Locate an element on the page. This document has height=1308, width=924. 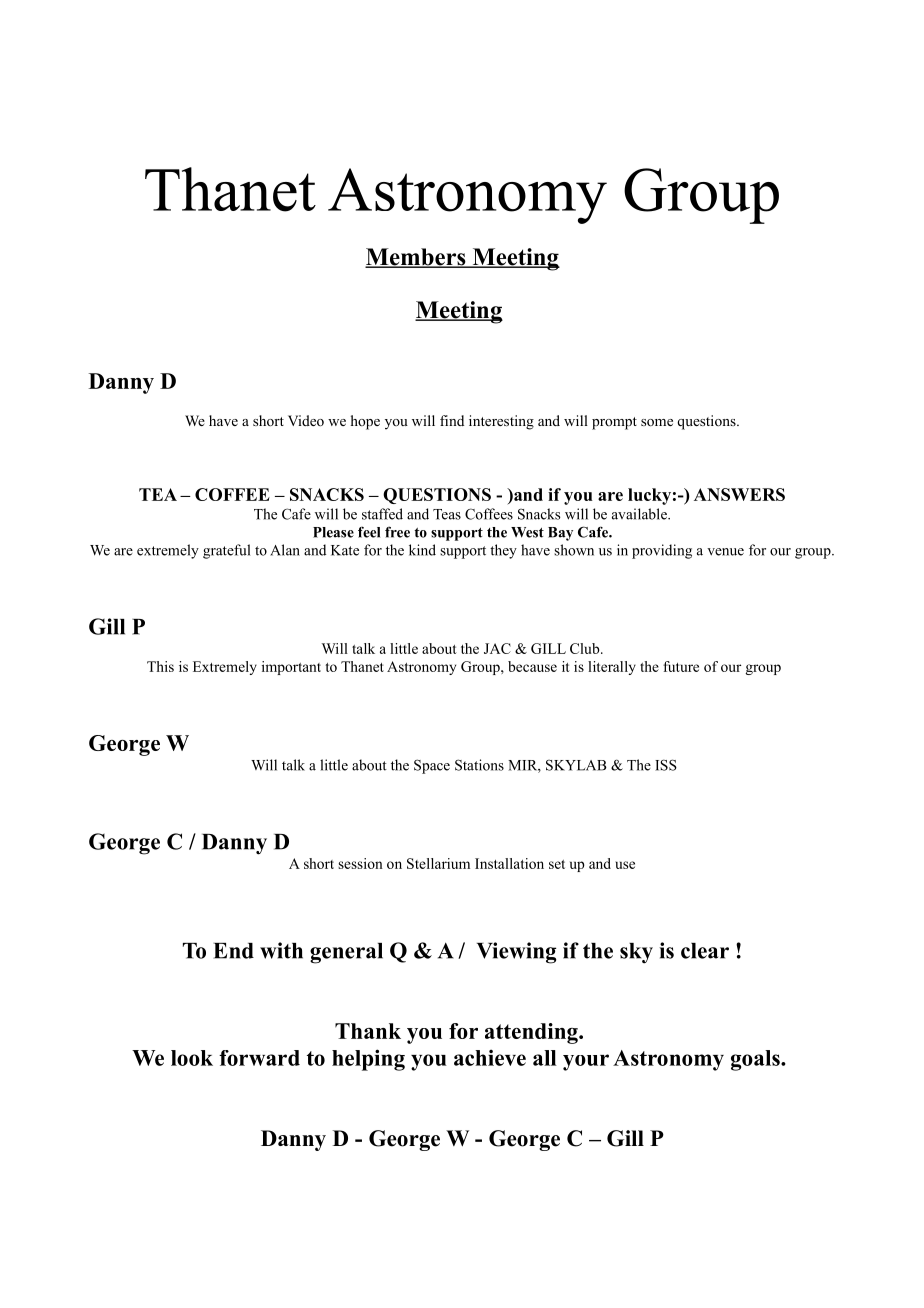
find is located at coordinates (452, 420).
